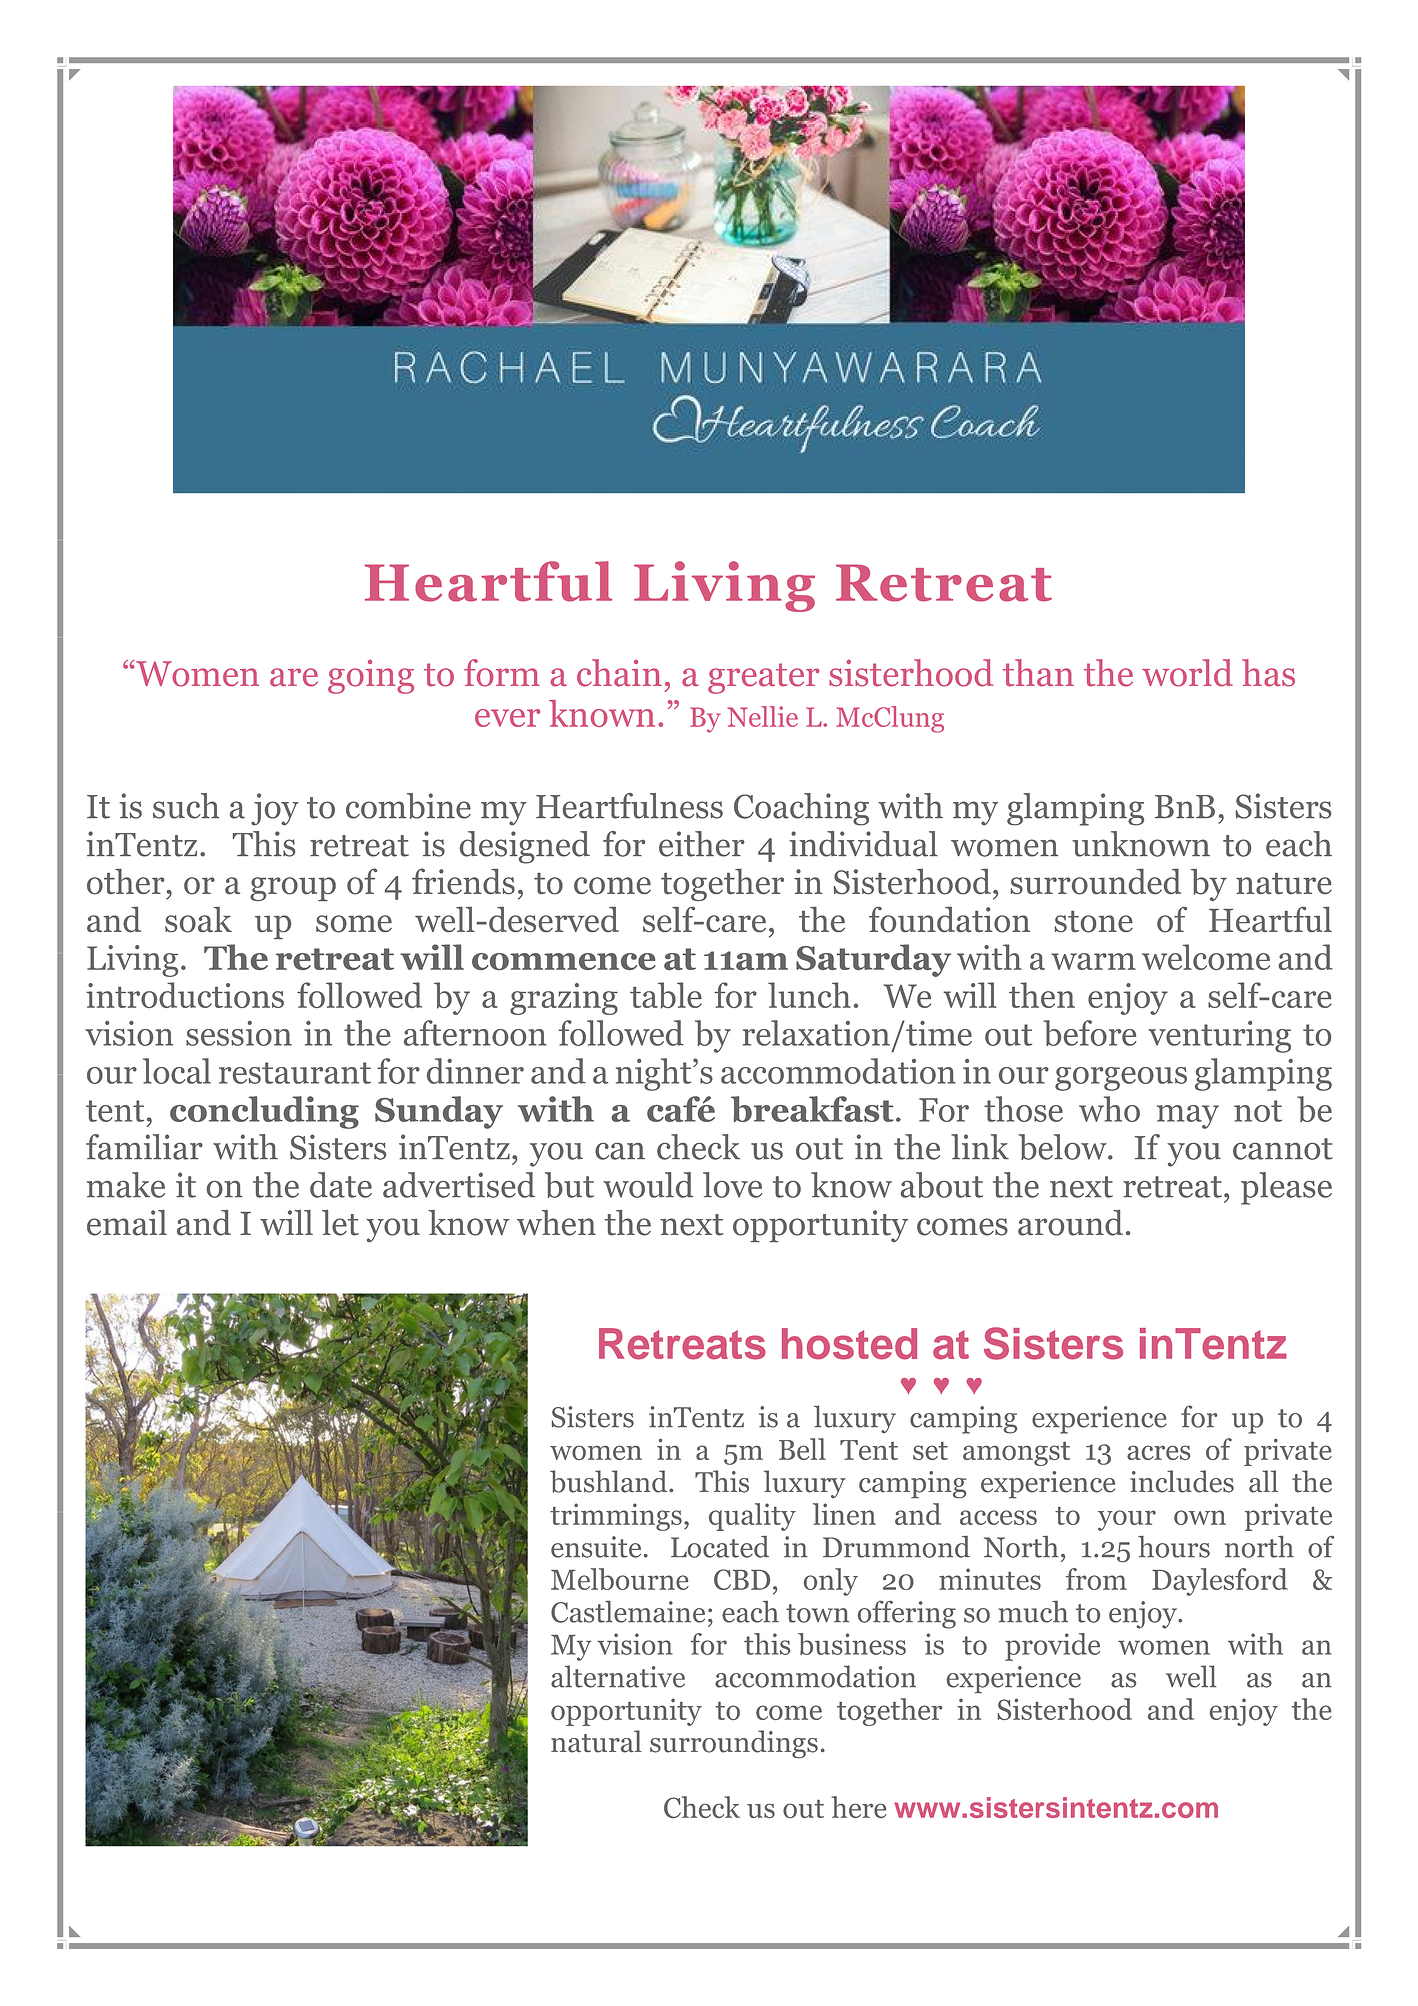  Describe the element at coordinates (732, 1185) in the document. I see `love` at that location.
